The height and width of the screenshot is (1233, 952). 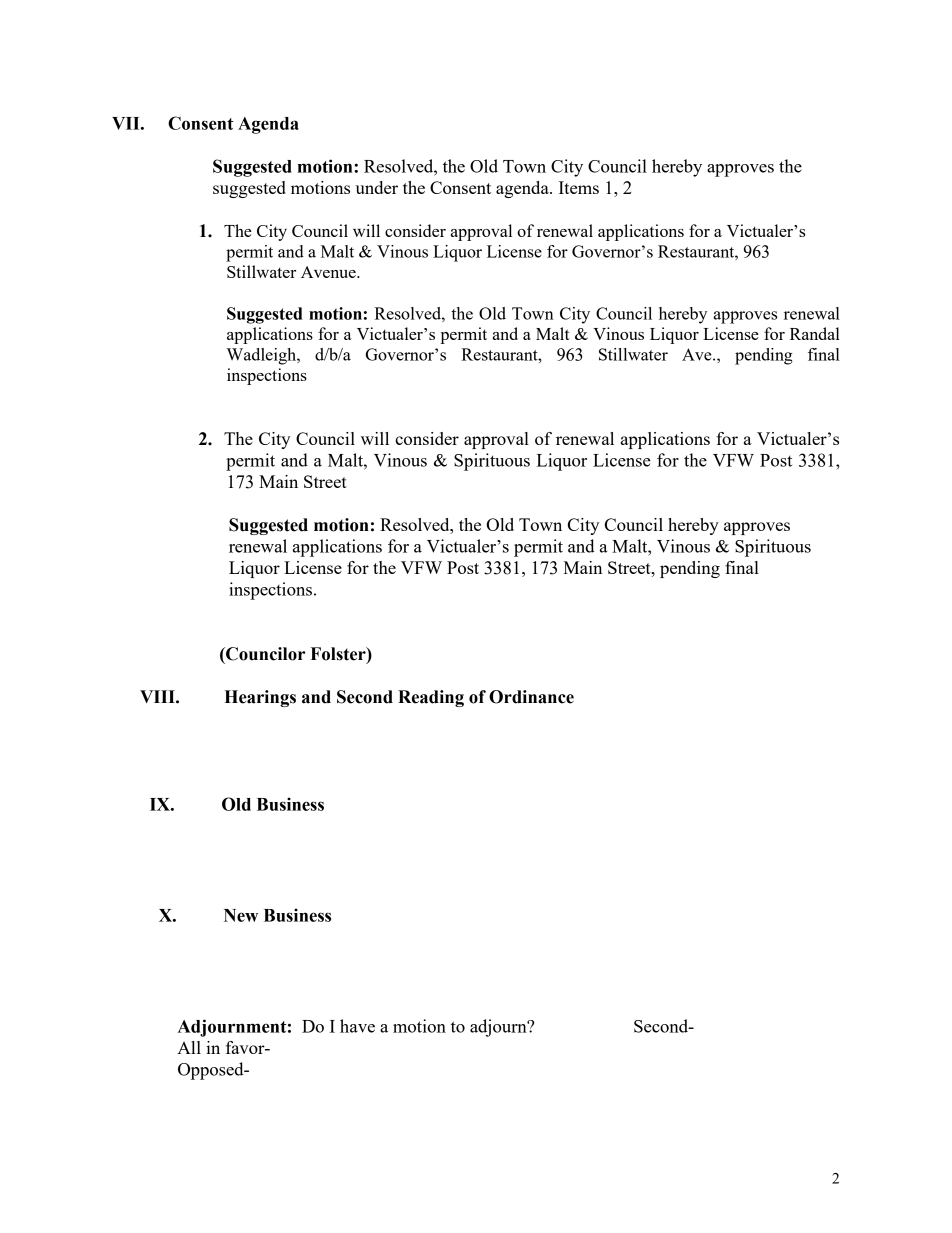 What do you see at coordinates (579, 187) in the screenshot?
I see `Items` at bounding box center [579, 187].
